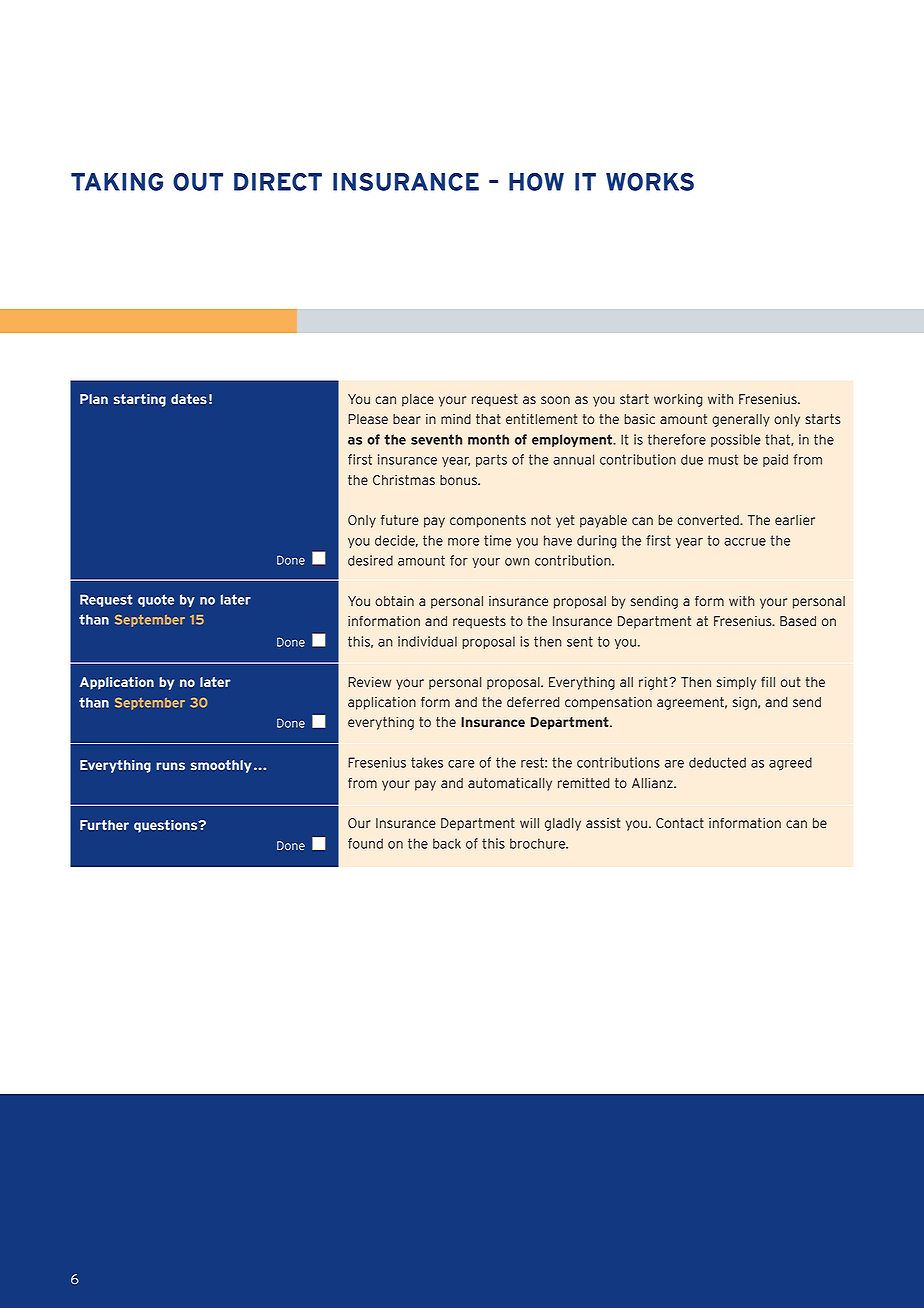 This document has height=1308, width=924. Describe the element at coordinates (170, 766) in the document. I see `runs` at that location.
